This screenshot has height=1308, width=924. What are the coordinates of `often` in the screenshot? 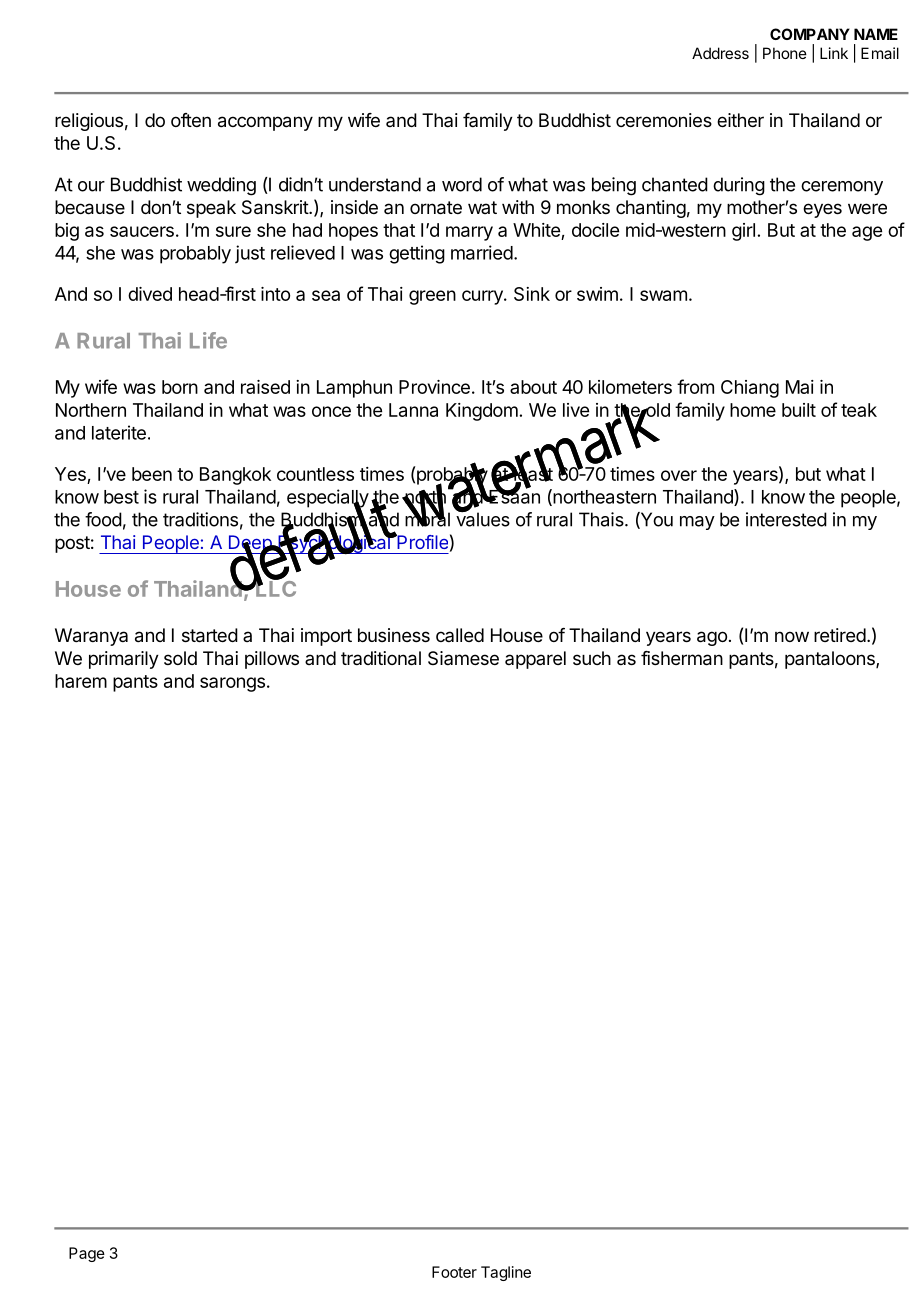 It's located at (191, 120).
